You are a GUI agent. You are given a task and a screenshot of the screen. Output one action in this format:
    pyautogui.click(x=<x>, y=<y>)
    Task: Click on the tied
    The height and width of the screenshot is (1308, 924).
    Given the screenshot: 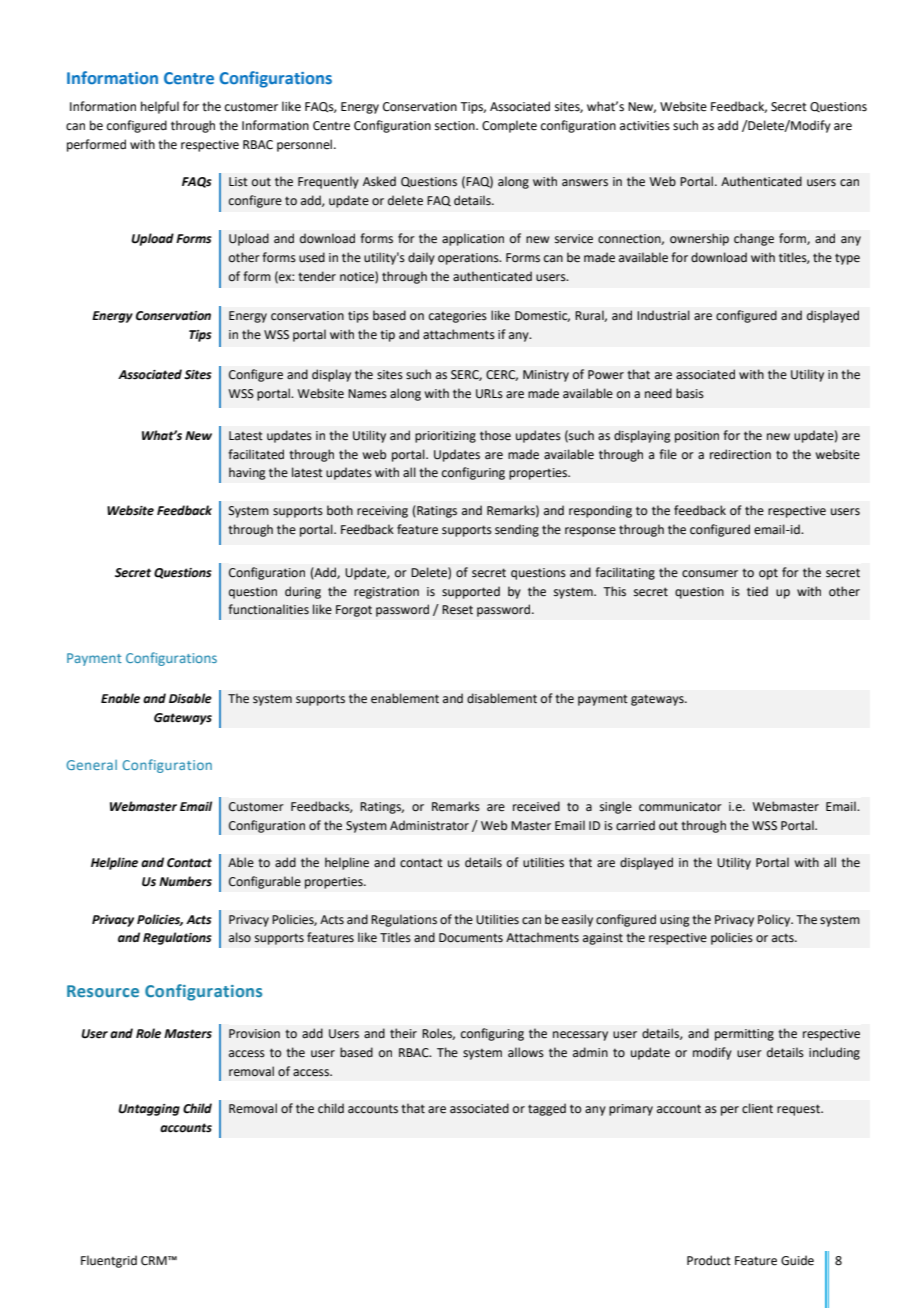 What is the action you would take?
    pyautogui.click(x=757, y=591)
